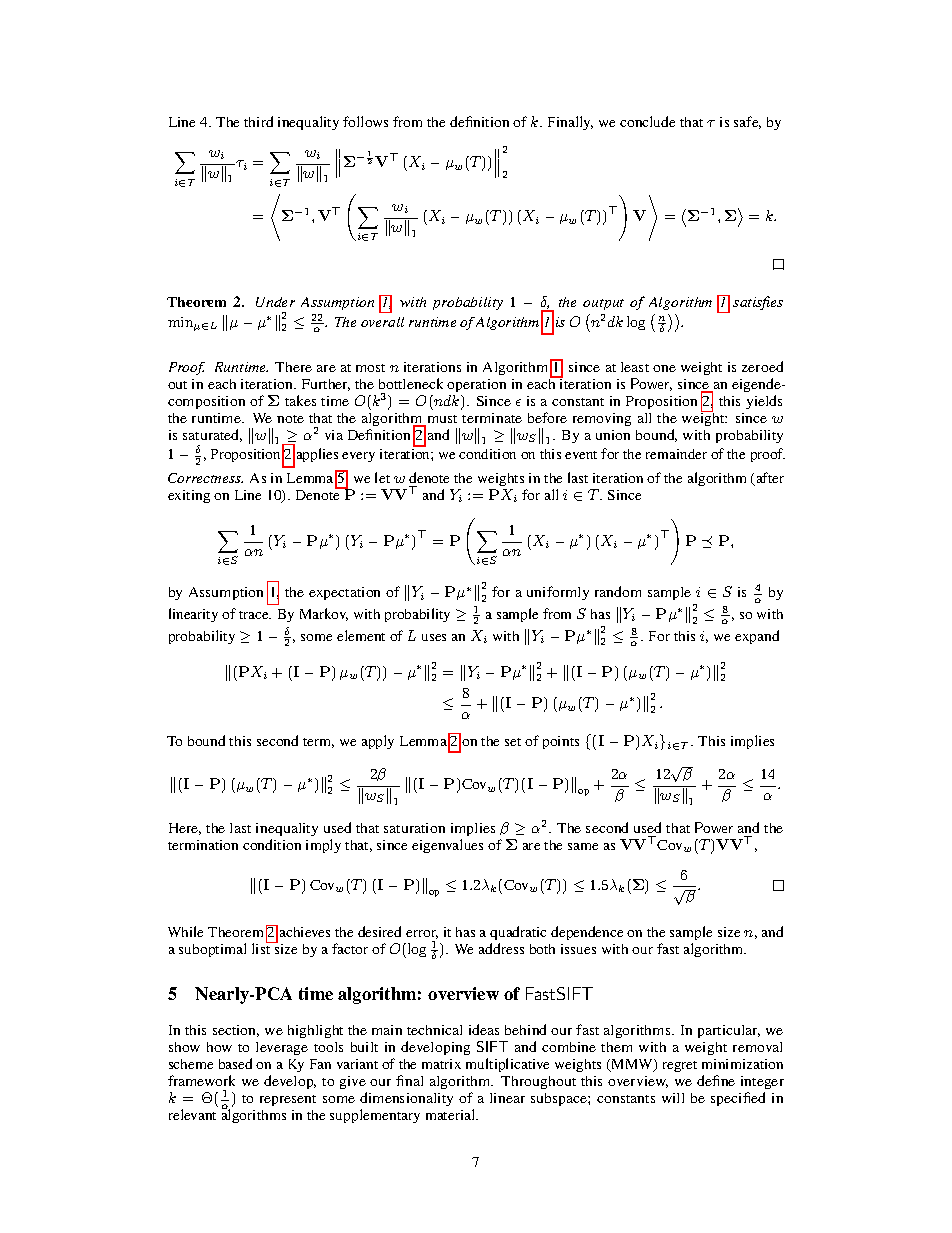  Describe the element at coordinates (747, 122) in the screenshot. I see `safe` at that location.
